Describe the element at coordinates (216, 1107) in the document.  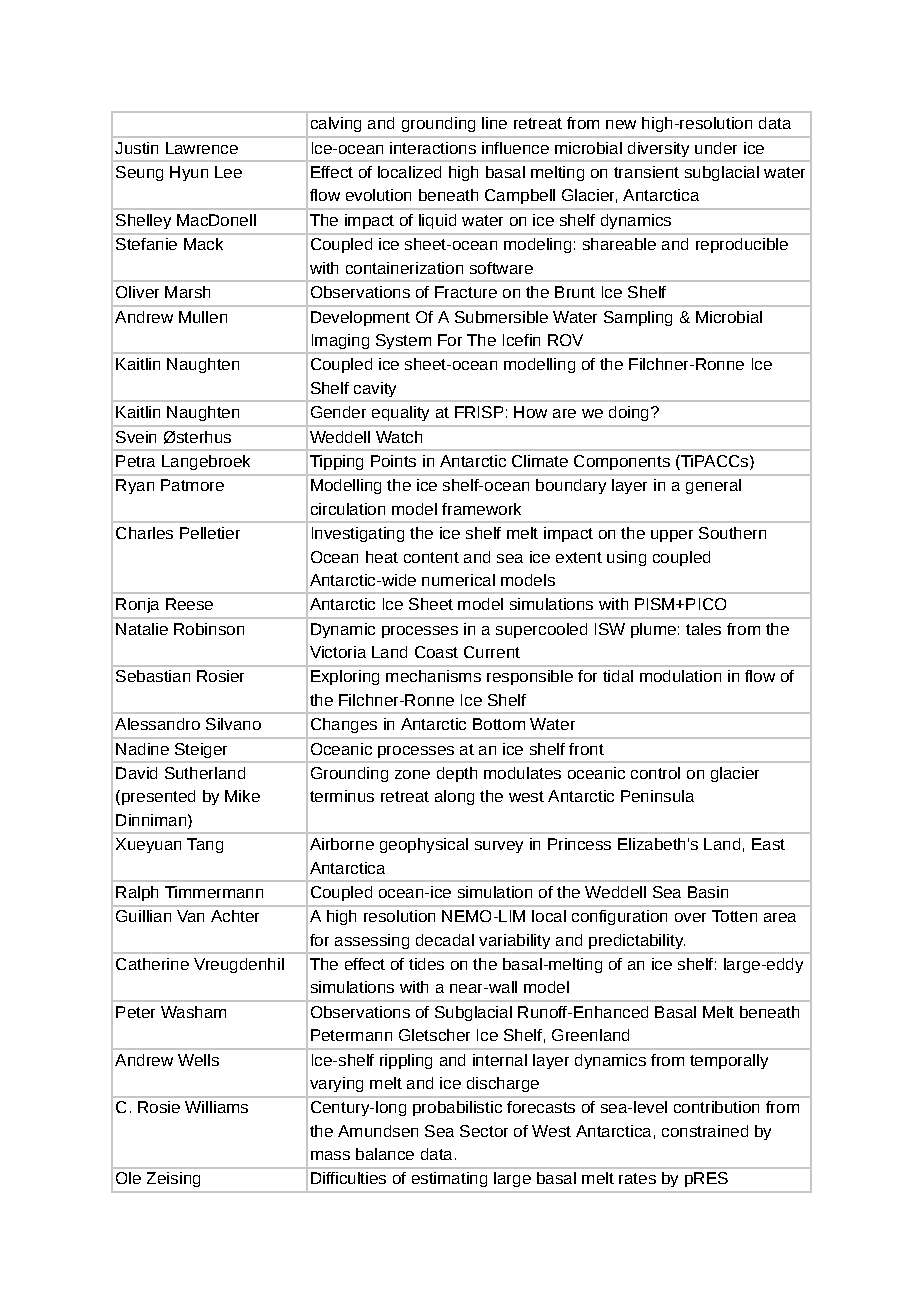
I see `Williams` at that location.
